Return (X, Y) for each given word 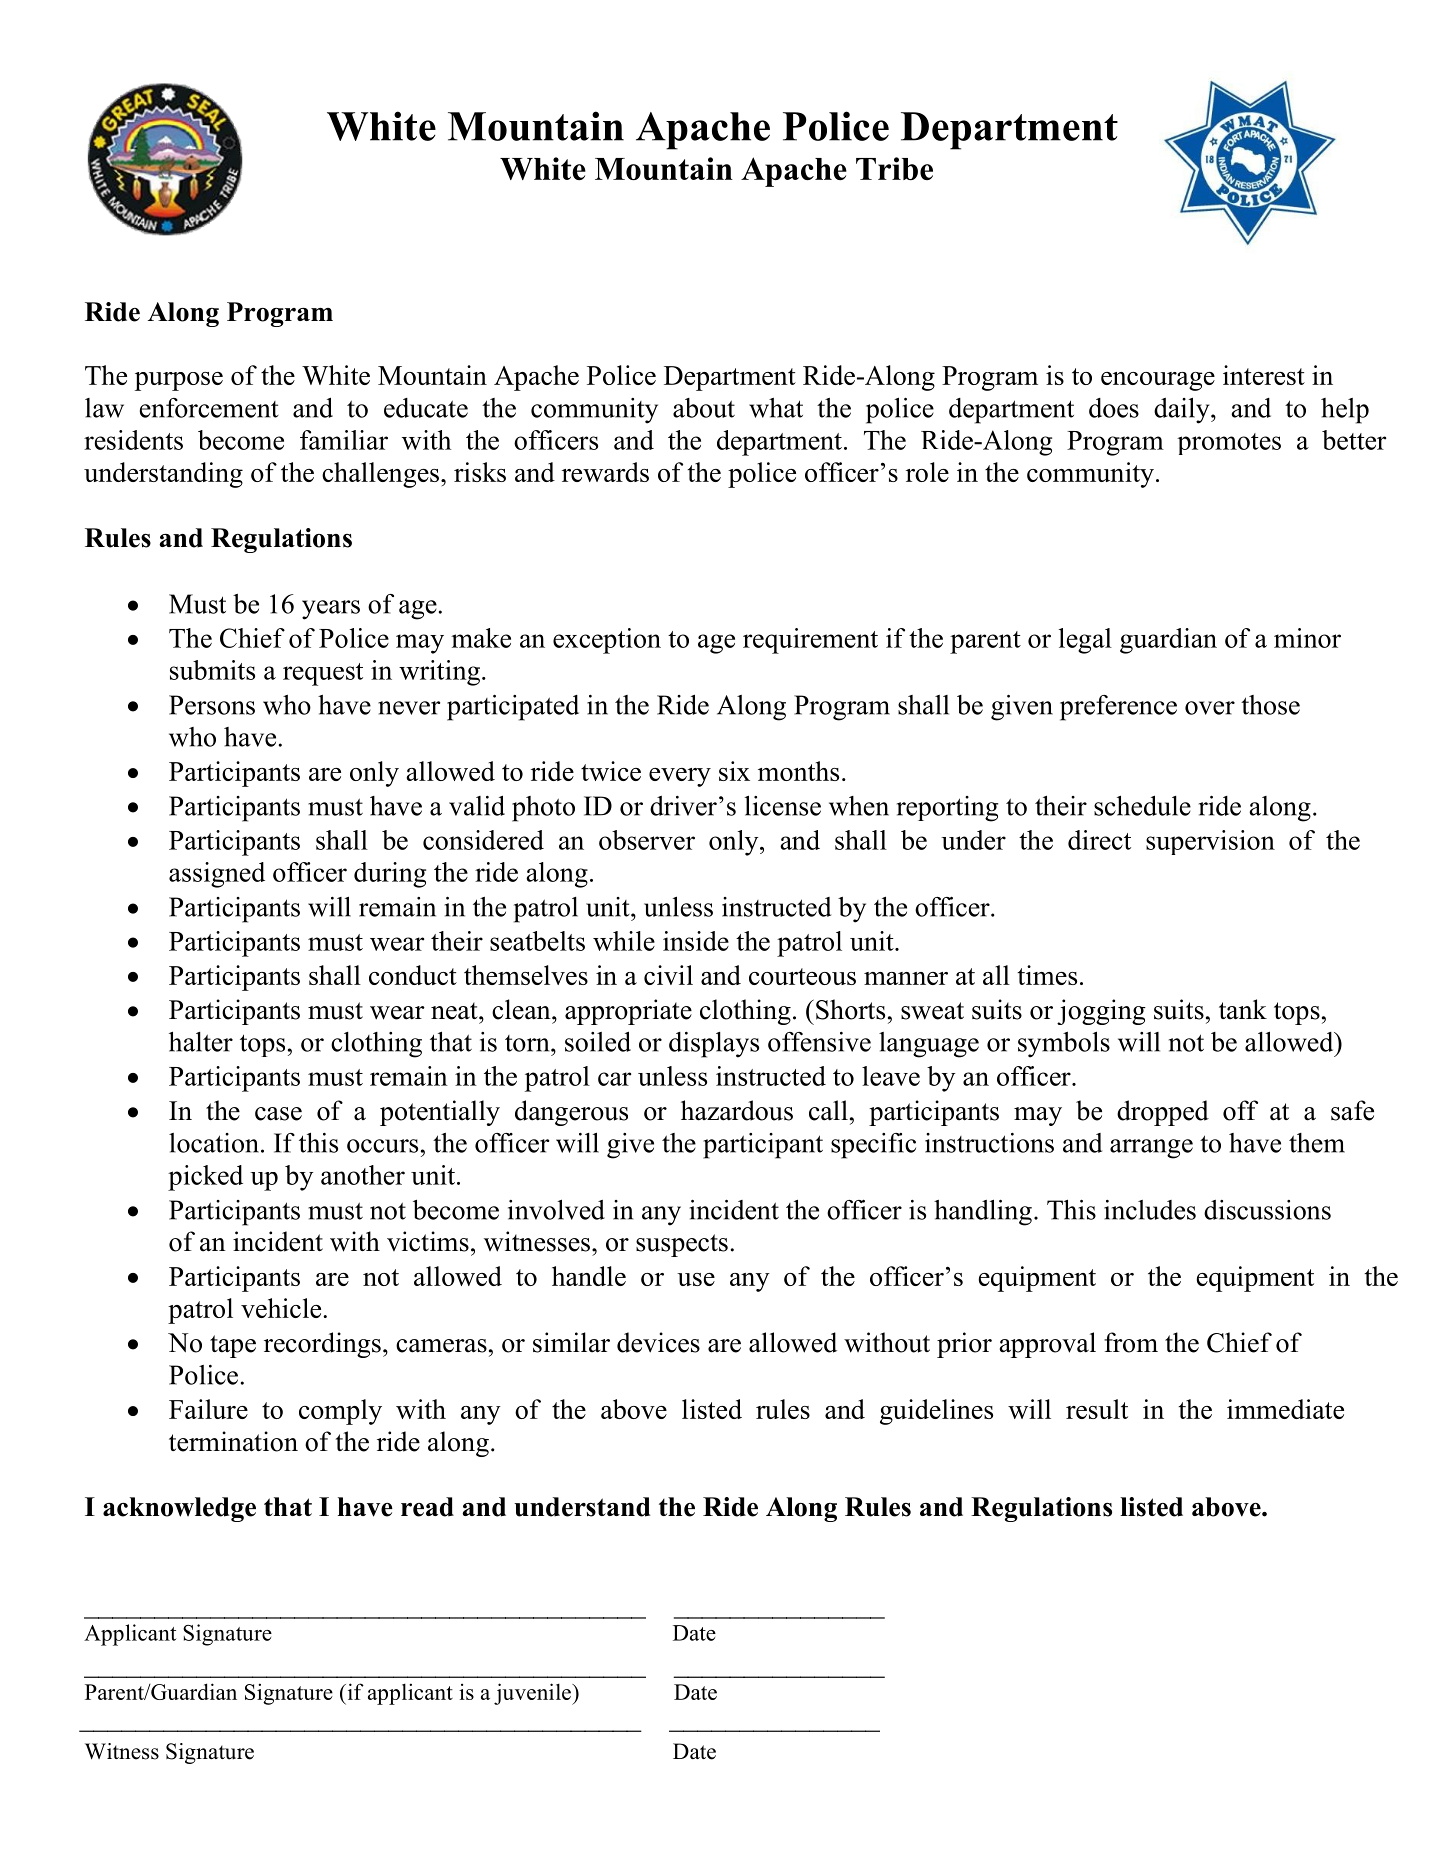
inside (696, 941)
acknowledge (179, 1509)
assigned (217, 875)
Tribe (894, 168)
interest (1264, 375)
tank (1243, 1009)
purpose (179, 381)
